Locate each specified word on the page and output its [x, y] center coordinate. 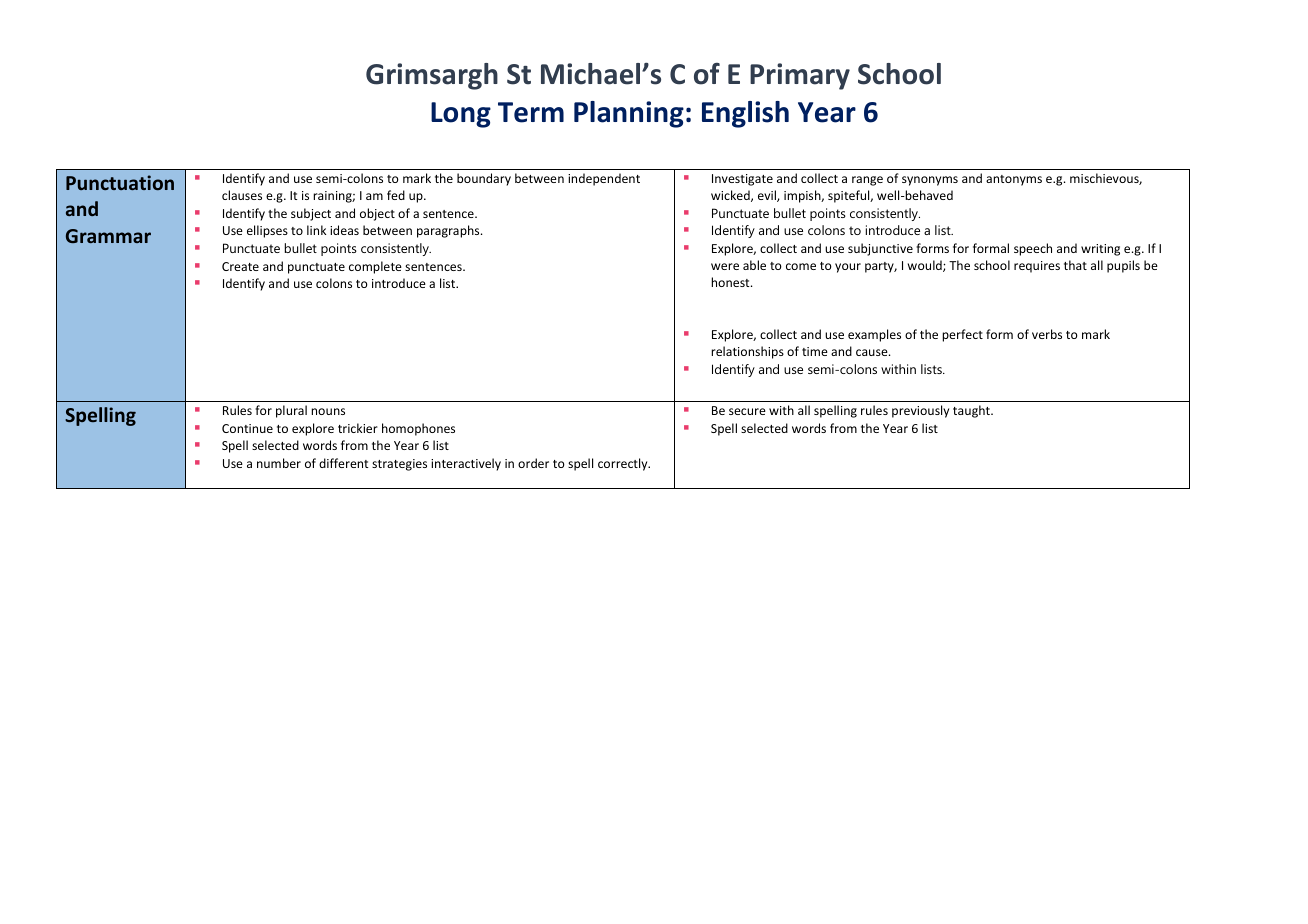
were [725, 266]
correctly [624, 464]
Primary [800, 76]
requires [1037, 267]
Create [240, 266]
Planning [629, 114]
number [279, 463]
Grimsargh [432, 76]
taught [972, 411]
